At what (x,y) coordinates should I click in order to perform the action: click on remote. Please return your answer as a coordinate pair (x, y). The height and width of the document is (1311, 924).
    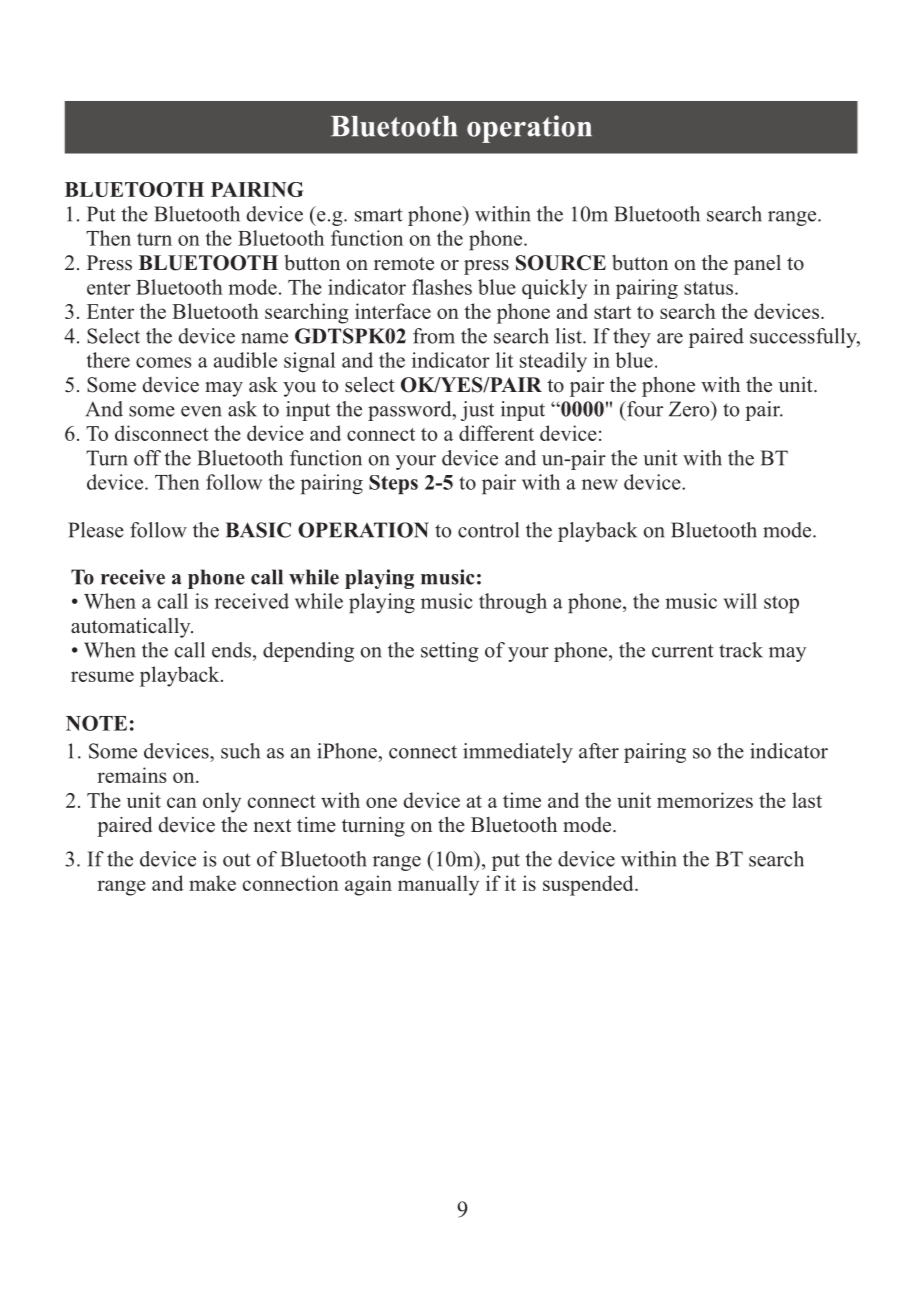
    Looking at the image, I should click on (404, 264).
